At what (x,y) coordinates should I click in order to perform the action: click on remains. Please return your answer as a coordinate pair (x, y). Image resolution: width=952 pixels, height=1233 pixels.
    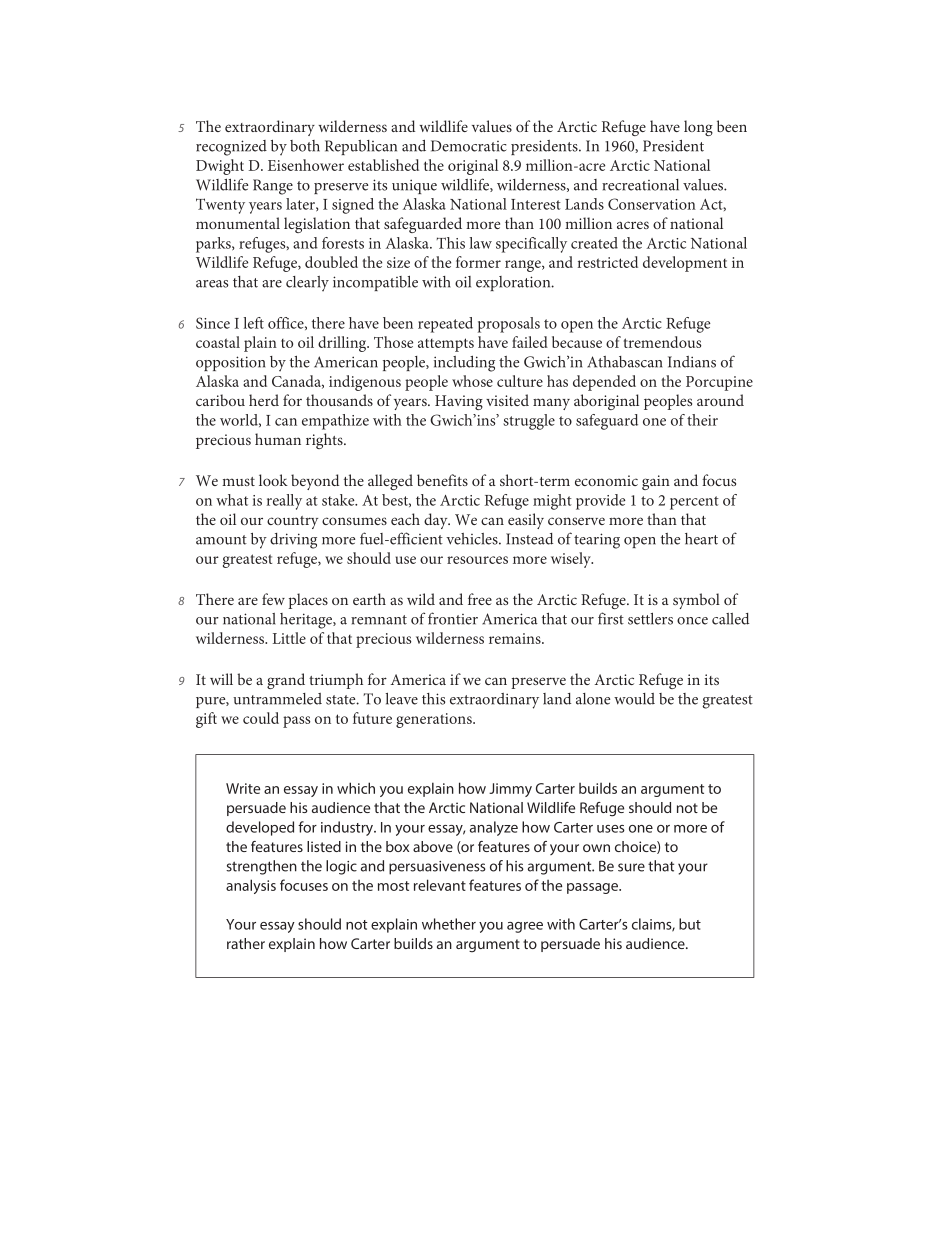
    Looking at the image, I should click on (516, 638).
